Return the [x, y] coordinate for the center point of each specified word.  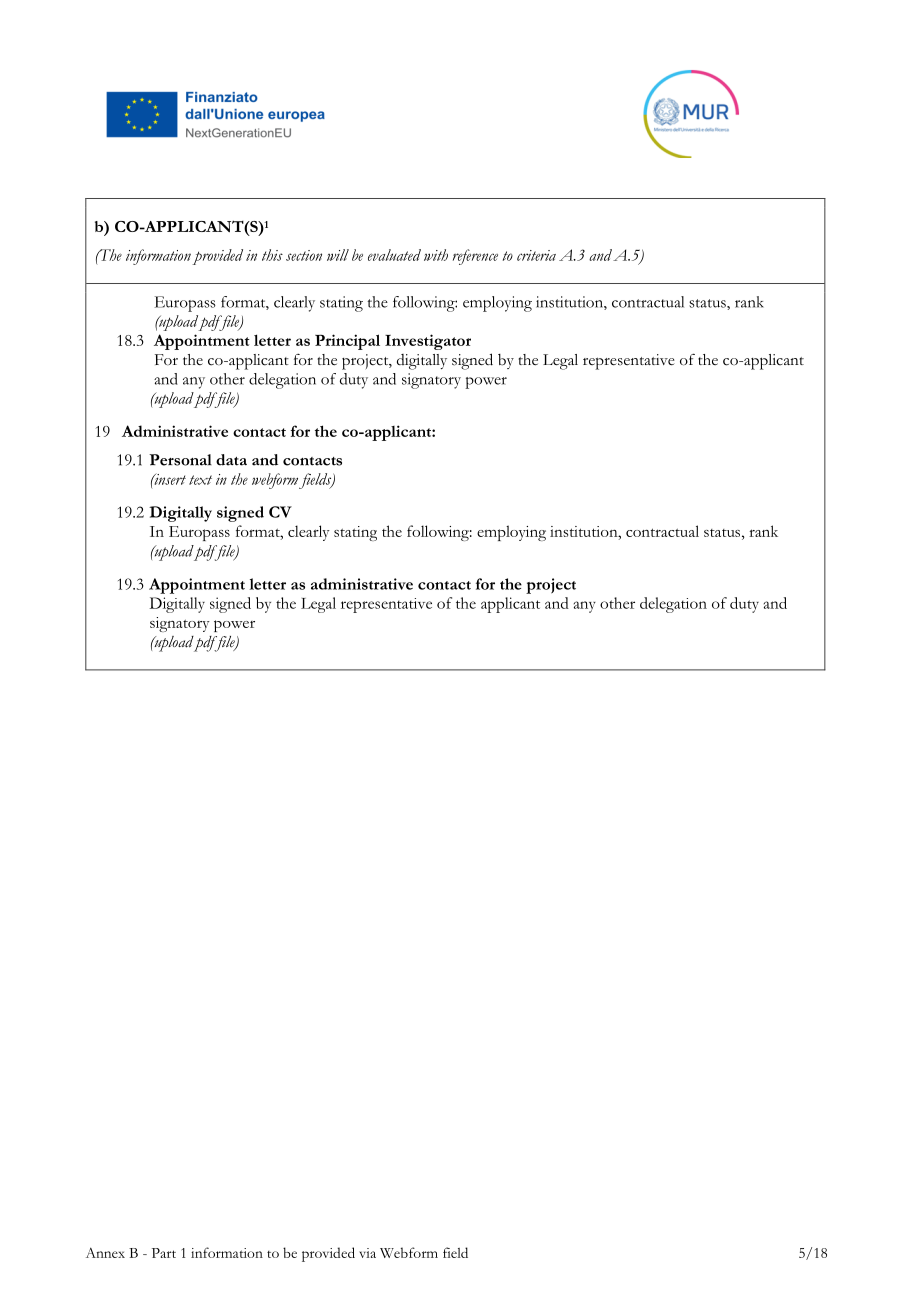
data [231, 460]
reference [475, 257]
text [200, 480]
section [304, 255]
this [272, 255]
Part [164, 1253]
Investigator [428, 342]
